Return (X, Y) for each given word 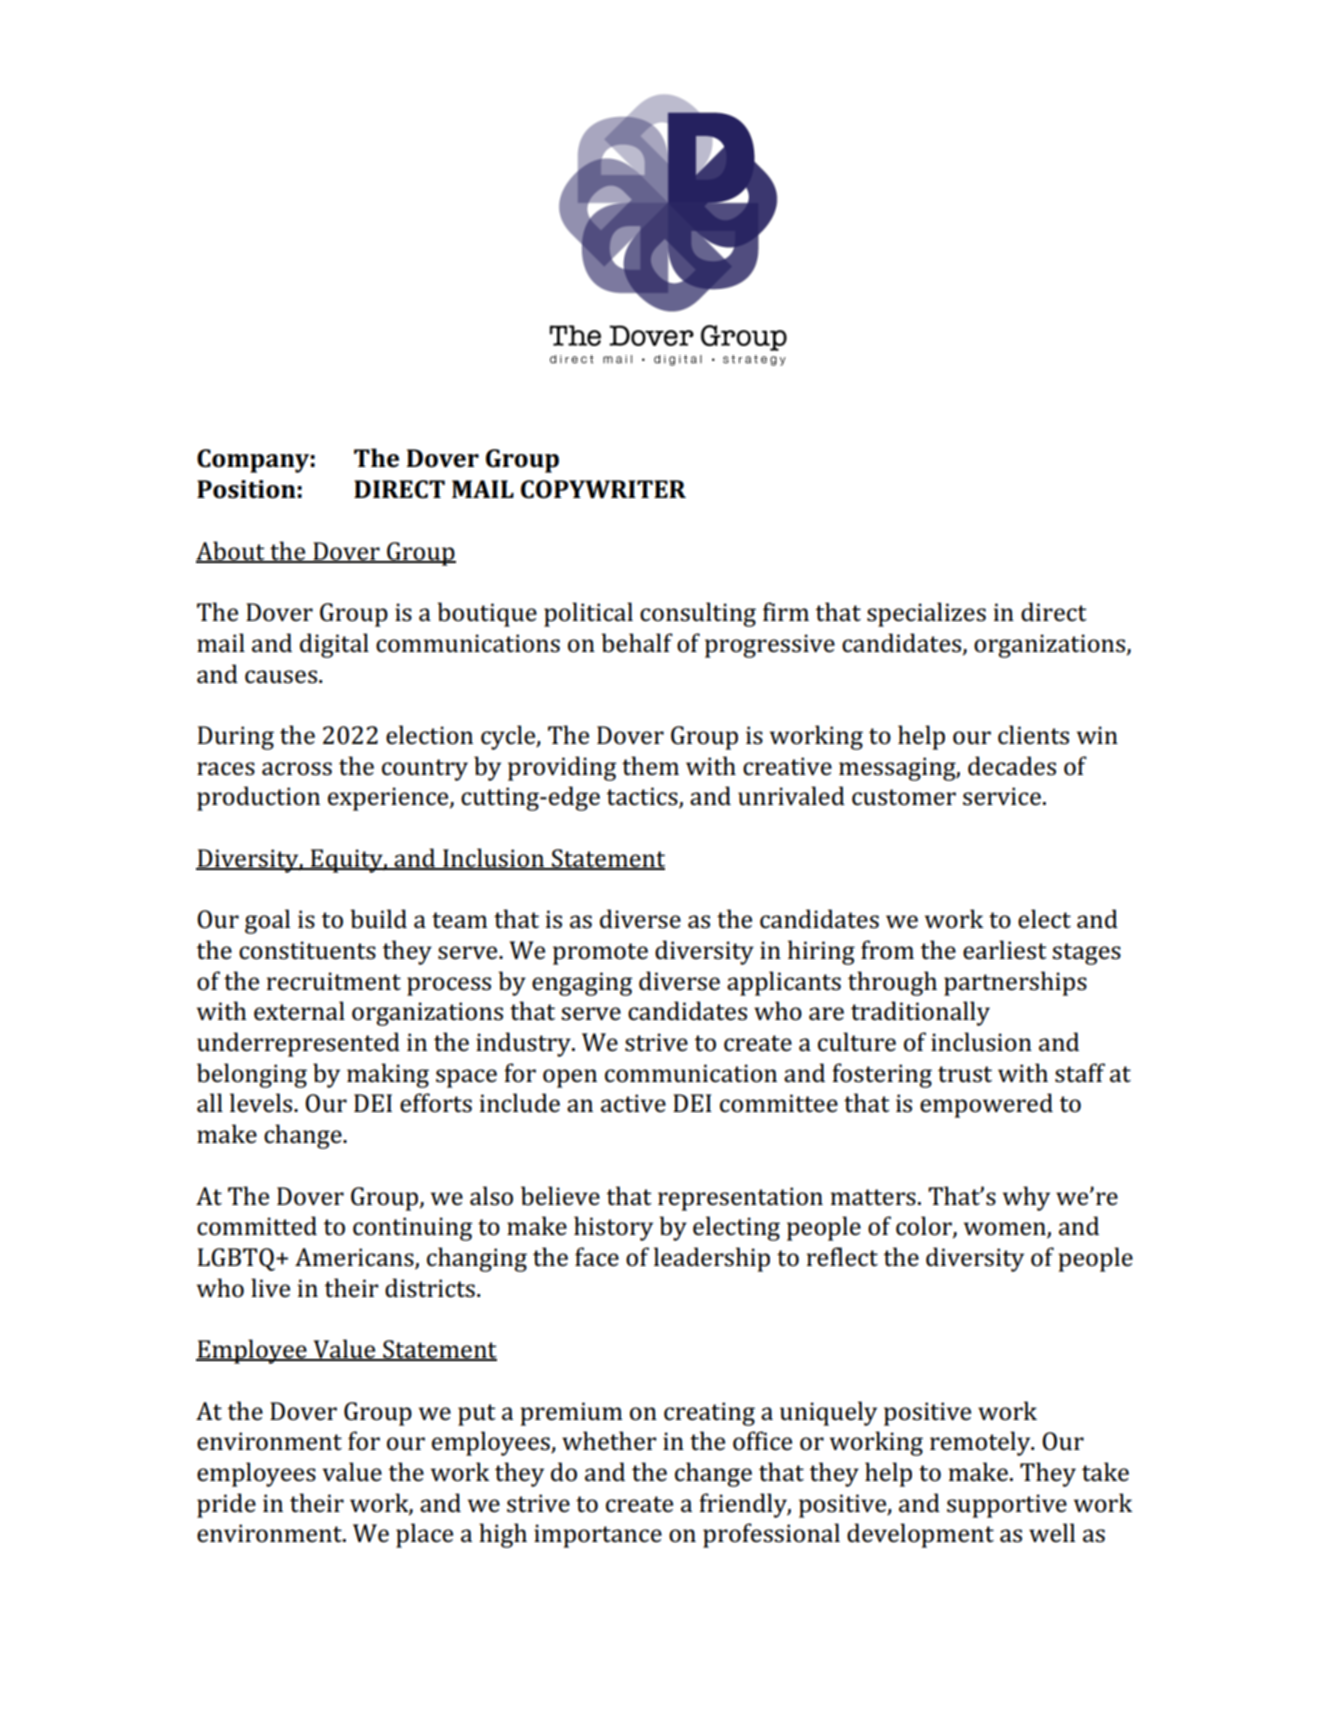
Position (246, 489)
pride (226, 1505)
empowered (986, 1105)
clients (1033, 735)
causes (281, 677)
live (270, 1287)
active (633, 1103)
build (378, 919)
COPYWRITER (603, 489)
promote (600, 954)
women (1006, 1230)
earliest (1005, 950)
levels (262, 1103)
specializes (926, 614)
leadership (712, 1259)
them (650, 766)
